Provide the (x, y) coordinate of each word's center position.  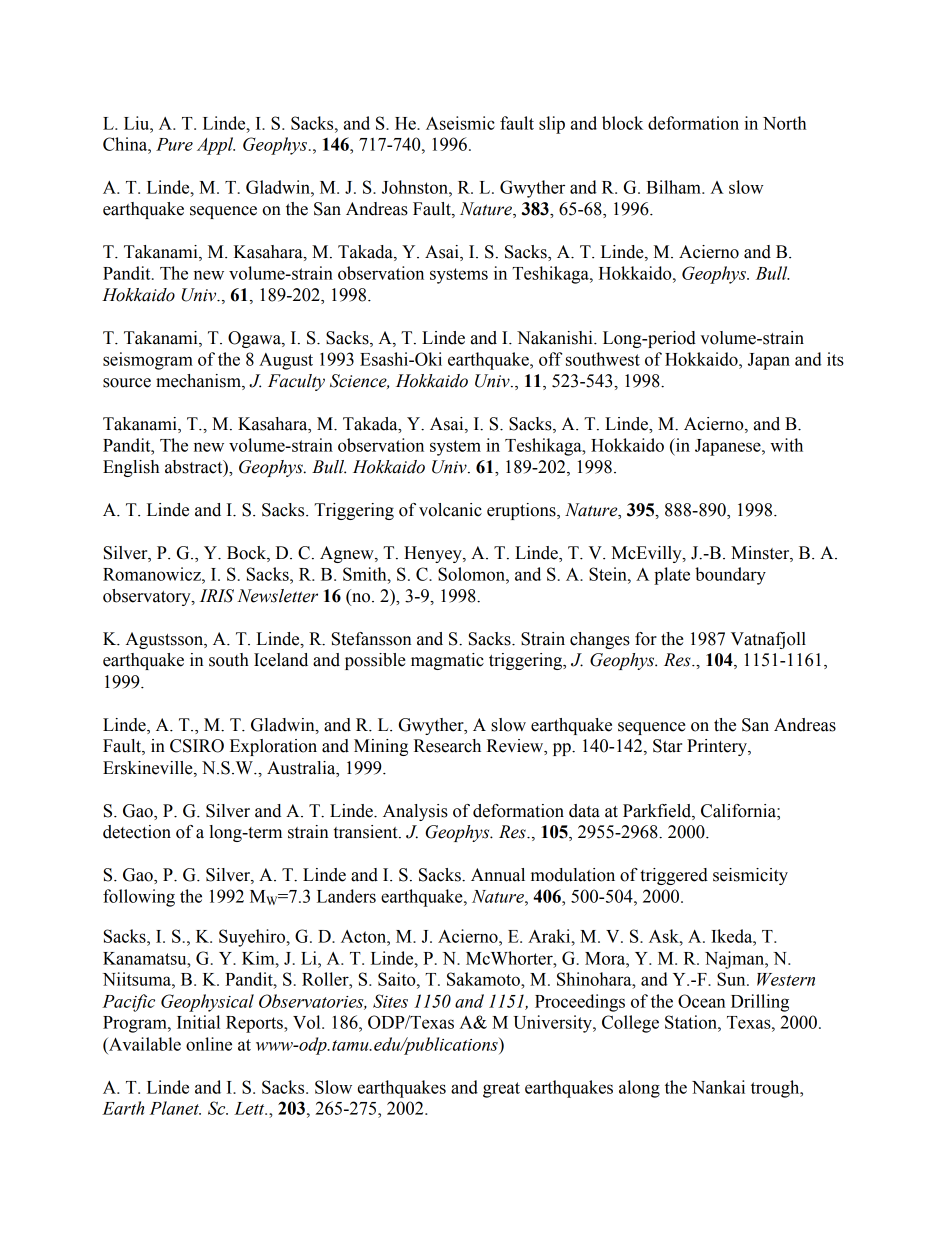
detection (137, 832)
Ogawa (255, 339)
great (501, 1090)
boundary (730, 576)
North (784, 123)
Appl (216, 146)
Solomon (472, 574)
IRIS (217, 596)
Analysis (415, 812)
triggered (674, 876)
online (209, 1044)
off (550, 359)
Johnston (416, 187)
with (786, 445)
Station (692, 1022)
